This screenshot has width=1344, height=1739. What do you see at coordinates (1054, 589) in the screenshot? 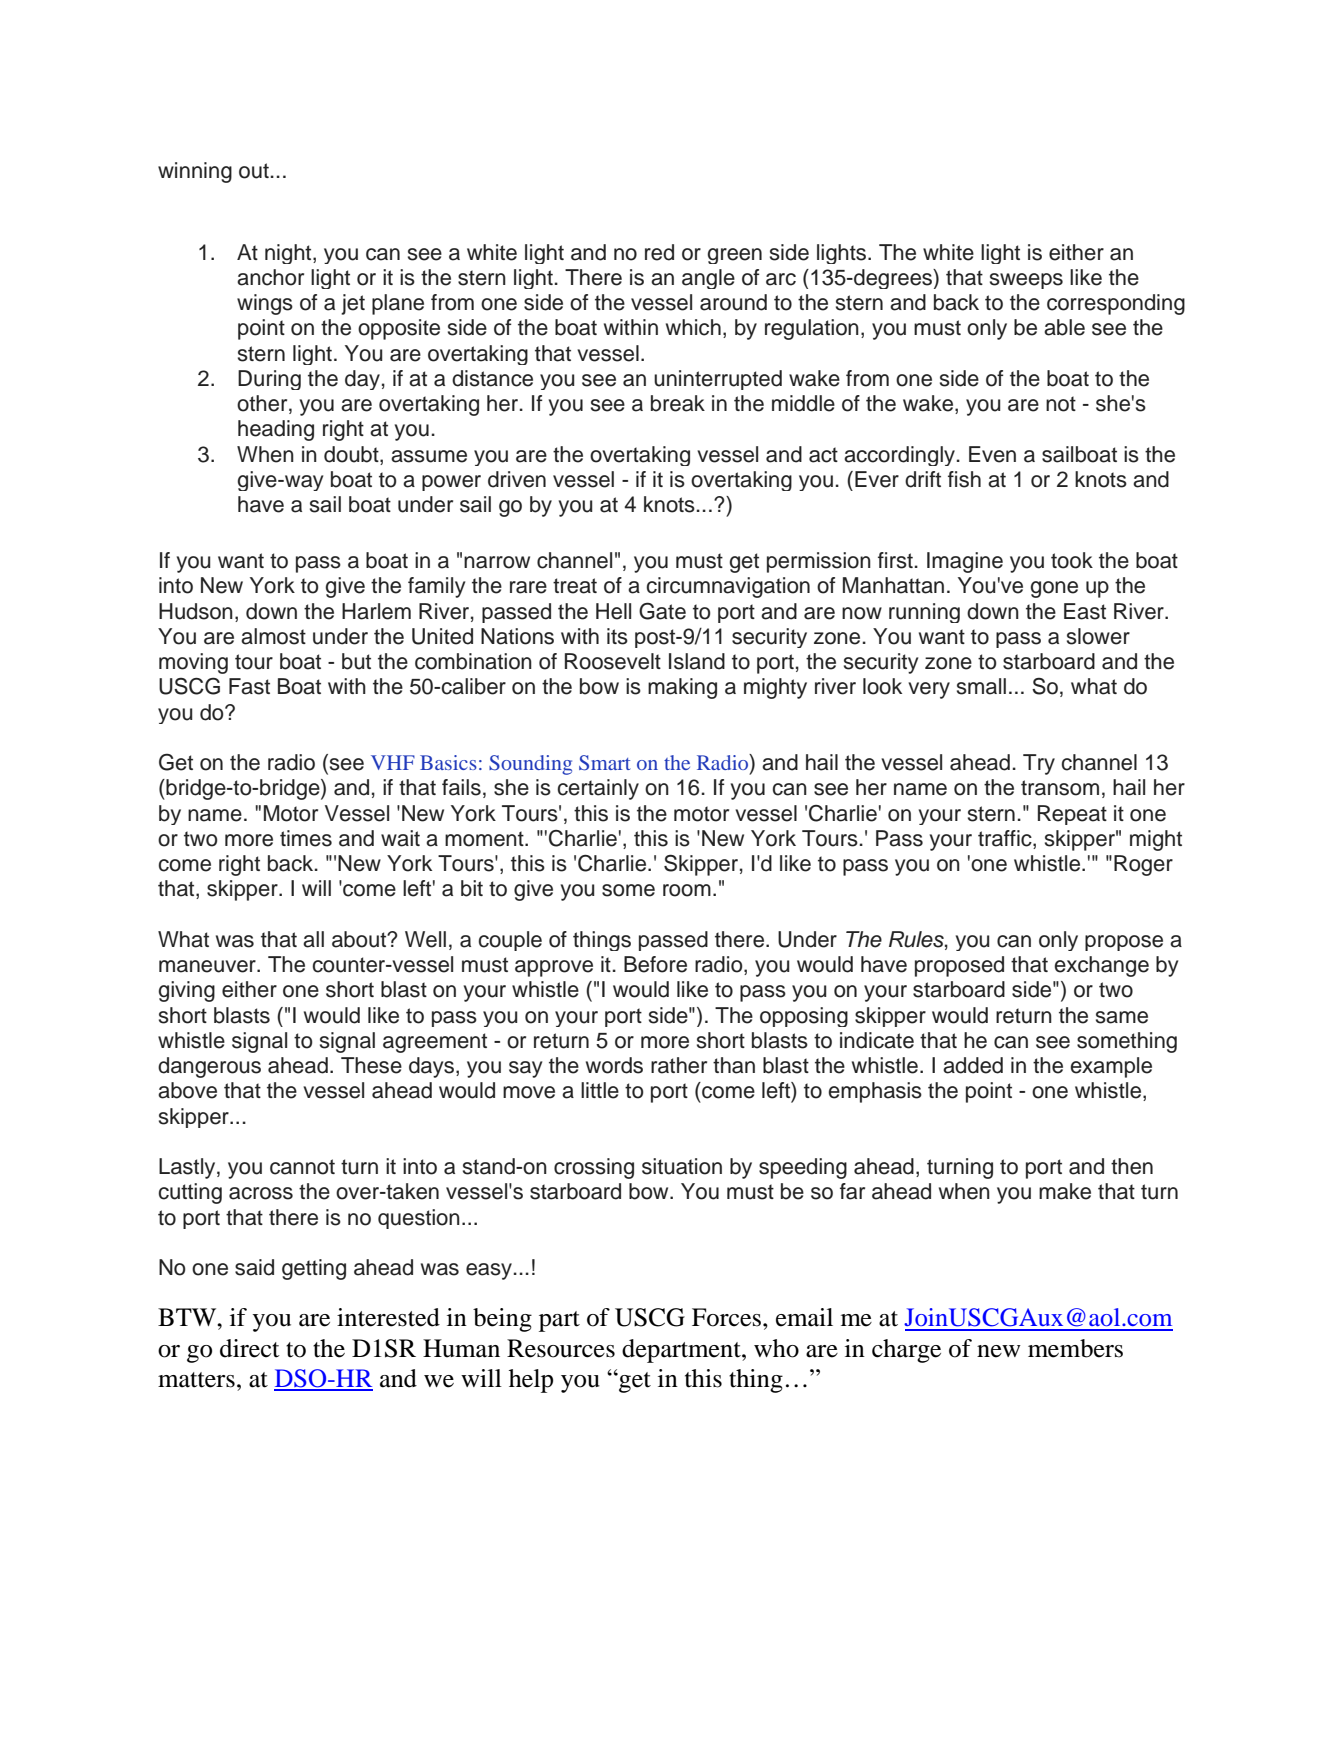
I see `gone` at bounding box center [1054, 589].
